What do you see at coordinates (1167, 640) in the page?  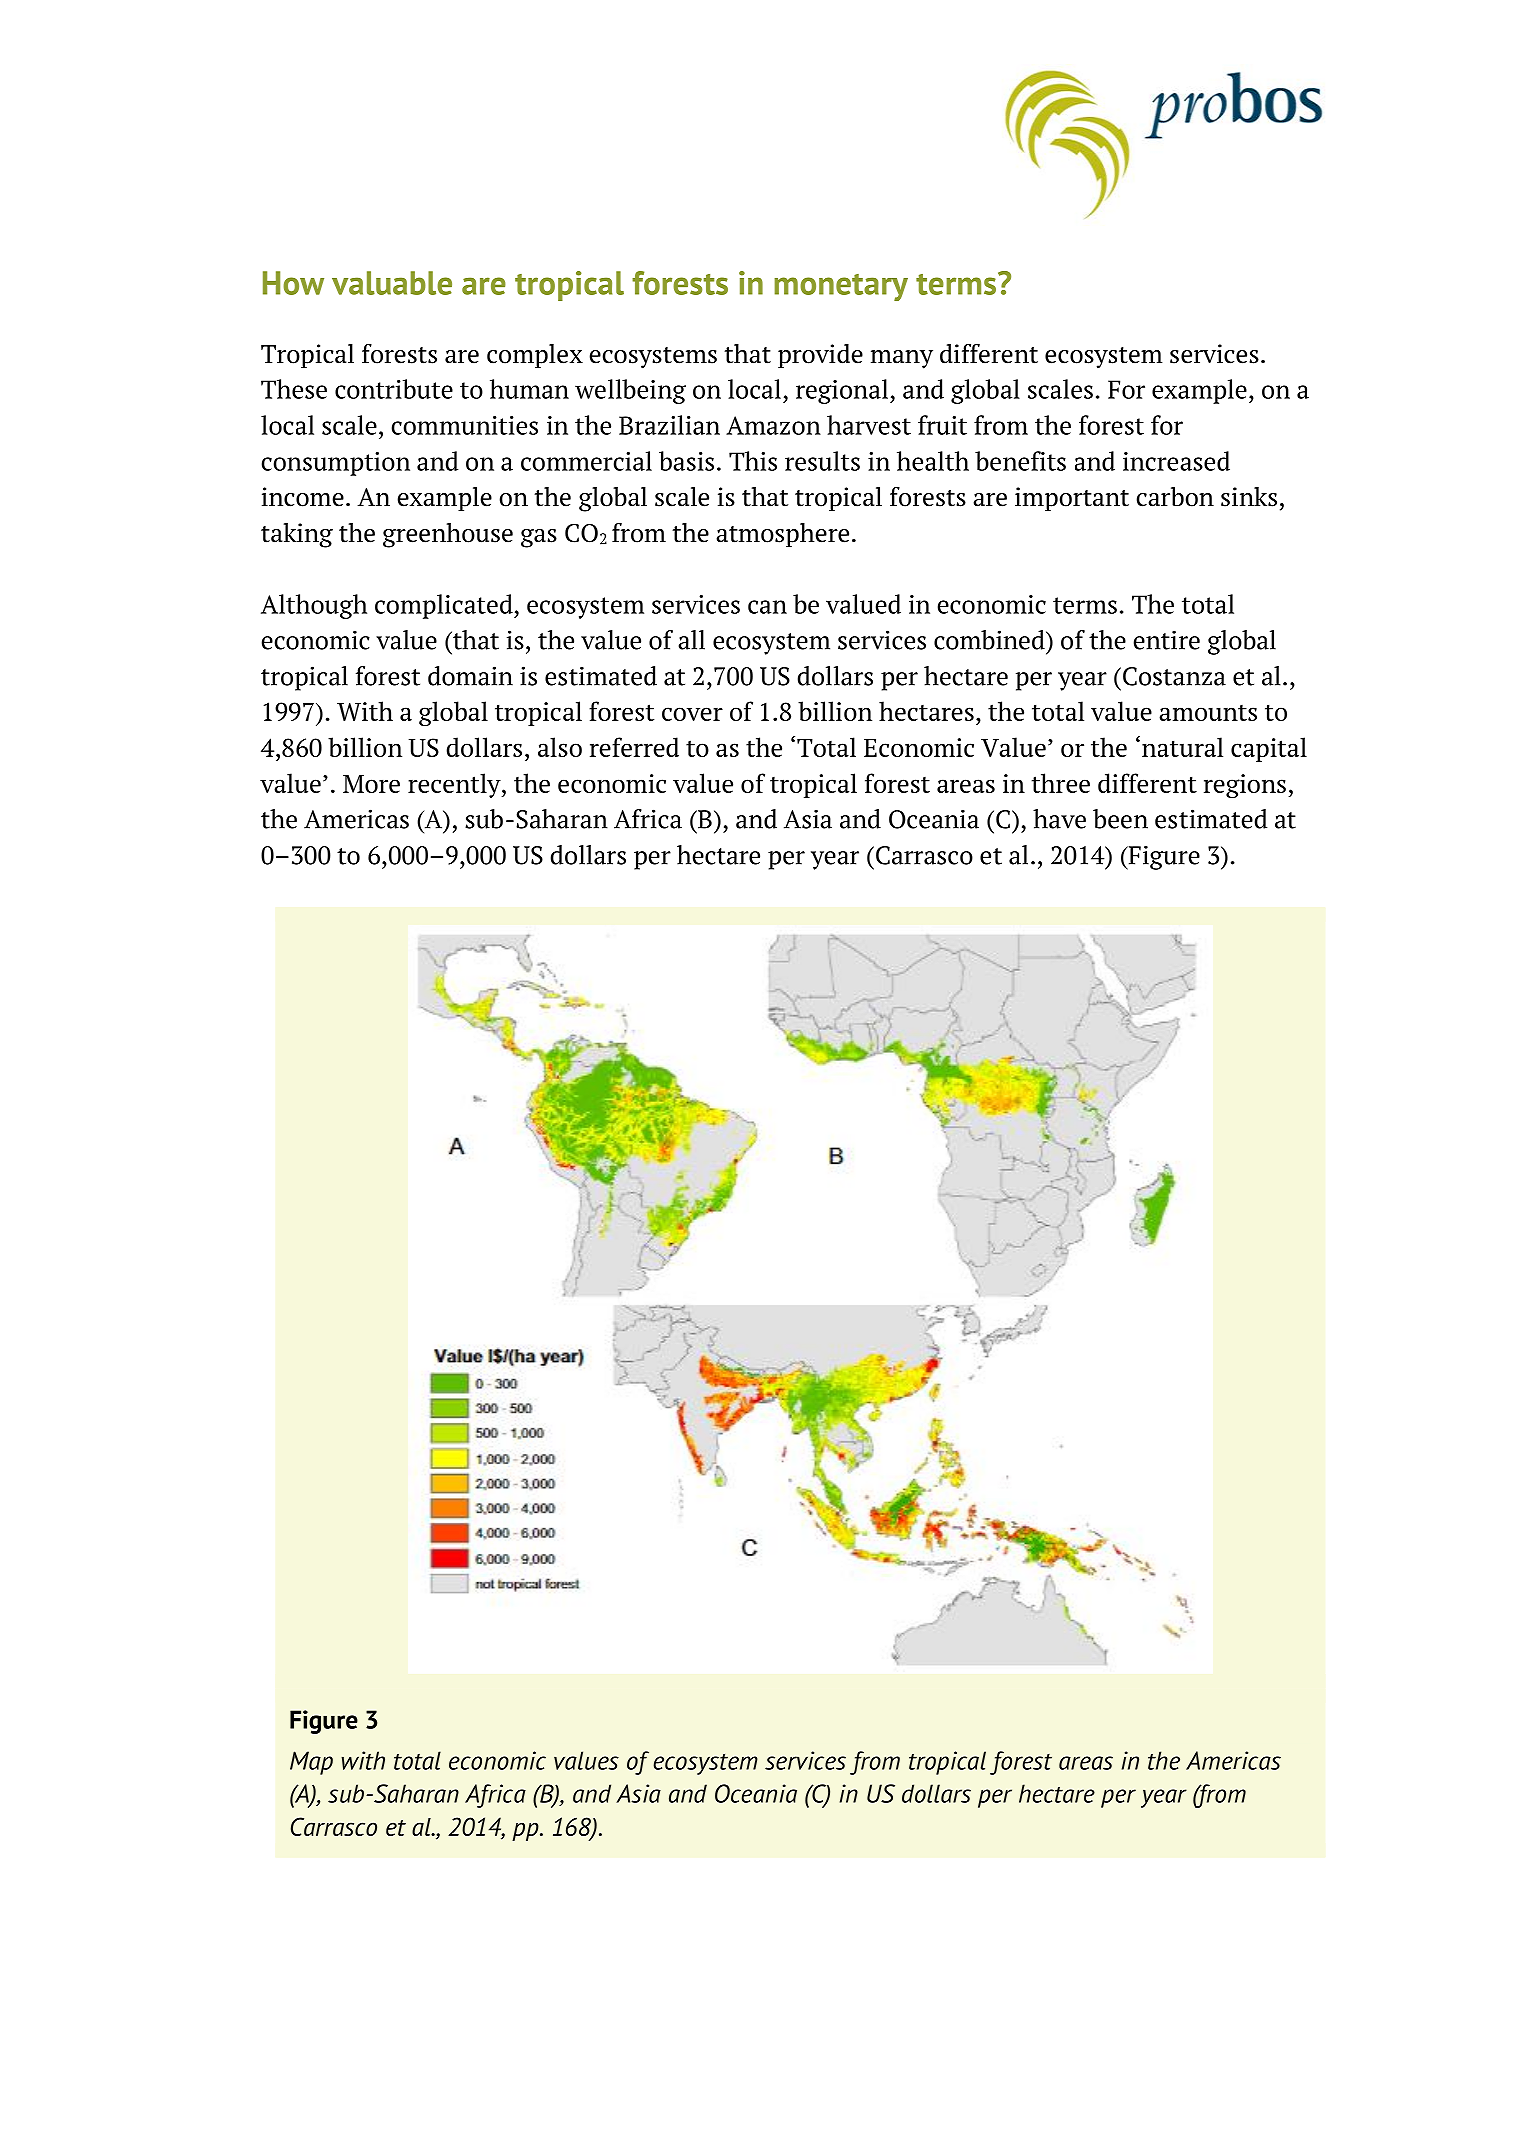 I see `entire` at bounding box center [1167, 640].
